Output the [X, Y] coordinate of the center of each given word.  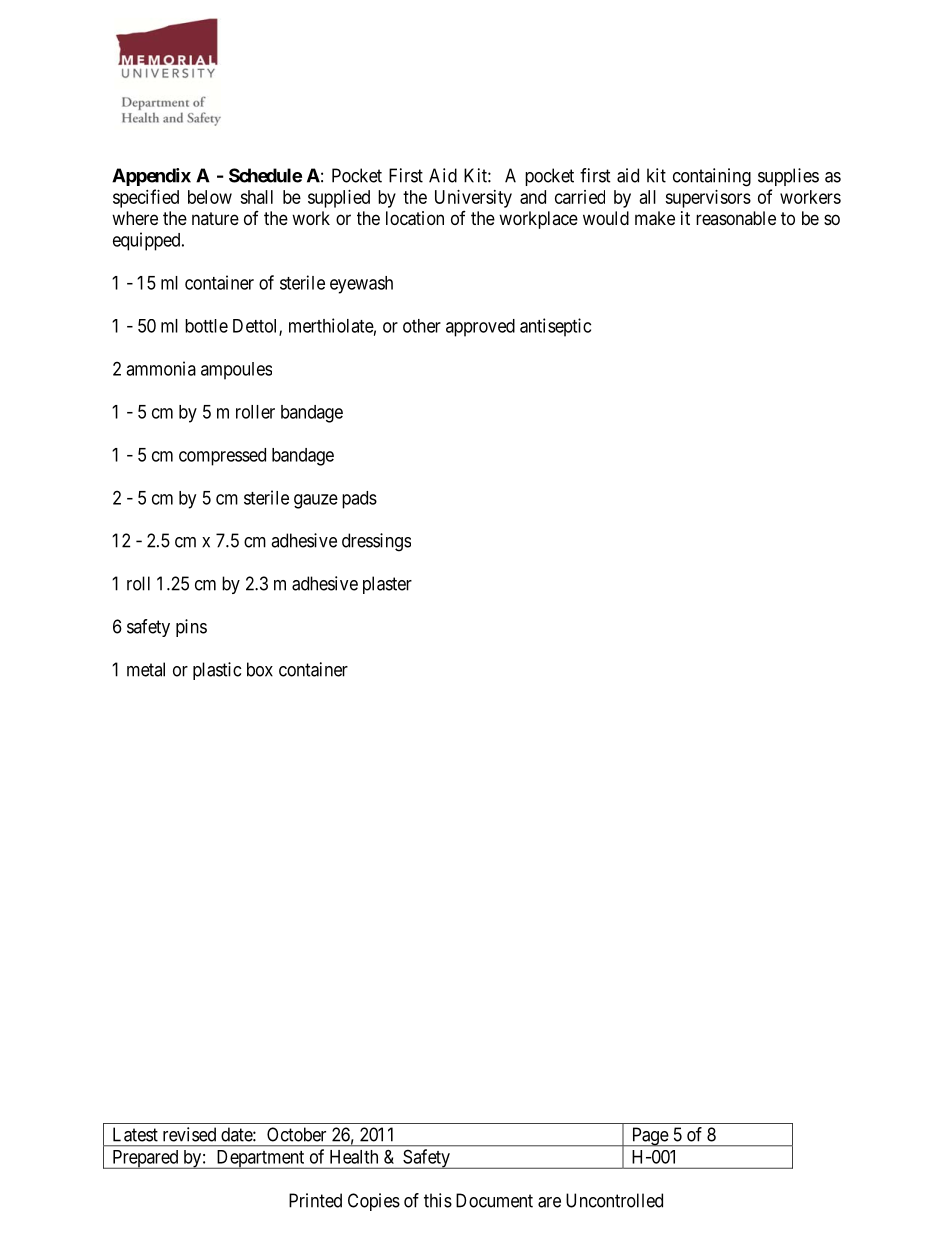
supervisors [708, 199]
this [438, 1200]
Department [260, 1159]
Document [494, 1200]
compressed [222, 457]
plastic [217, 671]
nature [215, 218]
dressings [376, 542]
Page [649, 1137]
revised [189, 1134]
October [296, 1134]
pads [359, 500]
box [260, 669]
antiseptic [555, 327]
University [473, 199]
